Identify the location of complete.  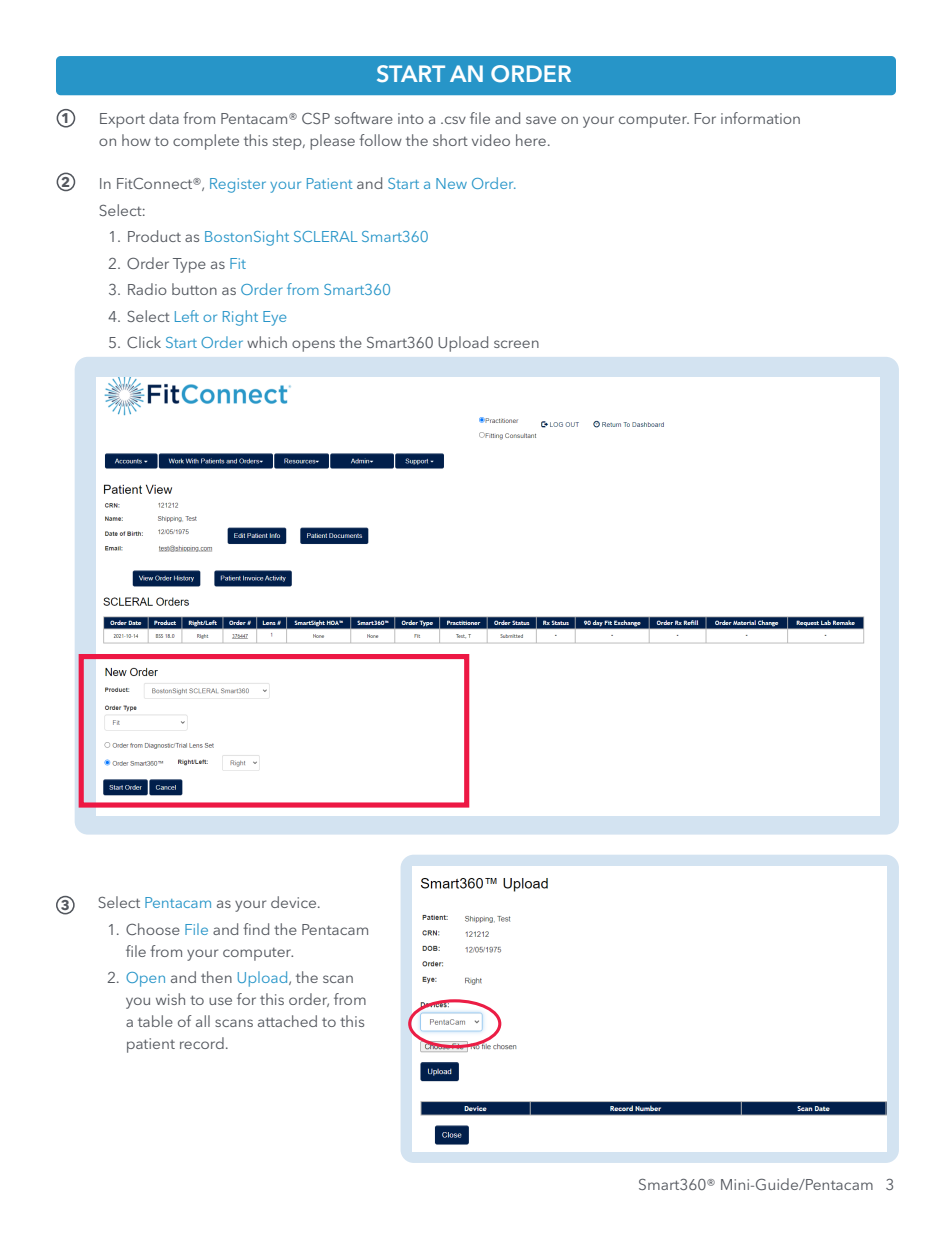
(206, 142).
